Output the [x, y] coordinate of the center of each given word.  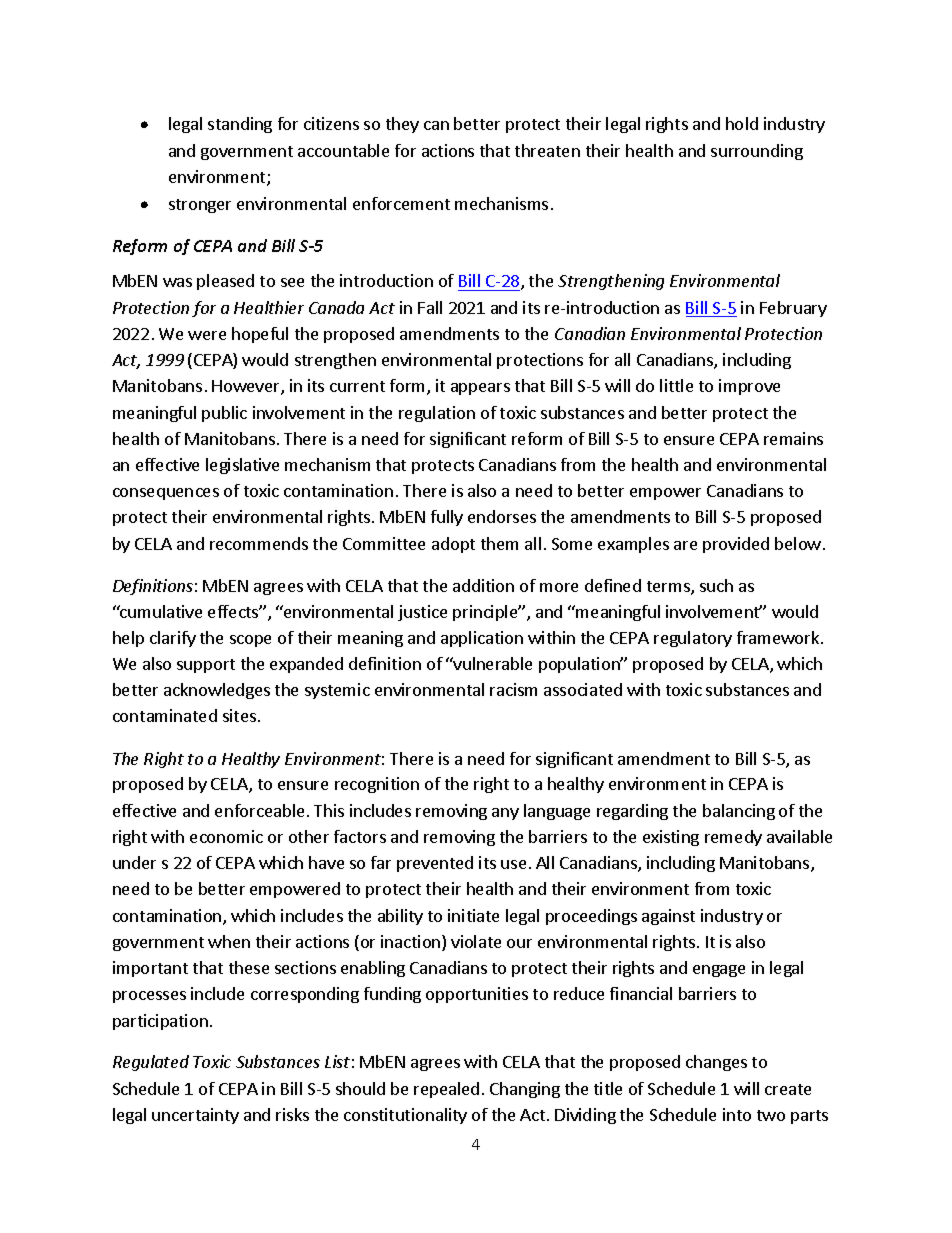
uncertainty [195, 1116]
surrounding [757, 152]
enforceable [259, 810]
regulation [437, 414]
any [505, 814]
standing [240, 125]
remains [793, 438]
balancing [739, 812]
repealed [446, 1090]
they [402, 125]
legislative [242, 466]
